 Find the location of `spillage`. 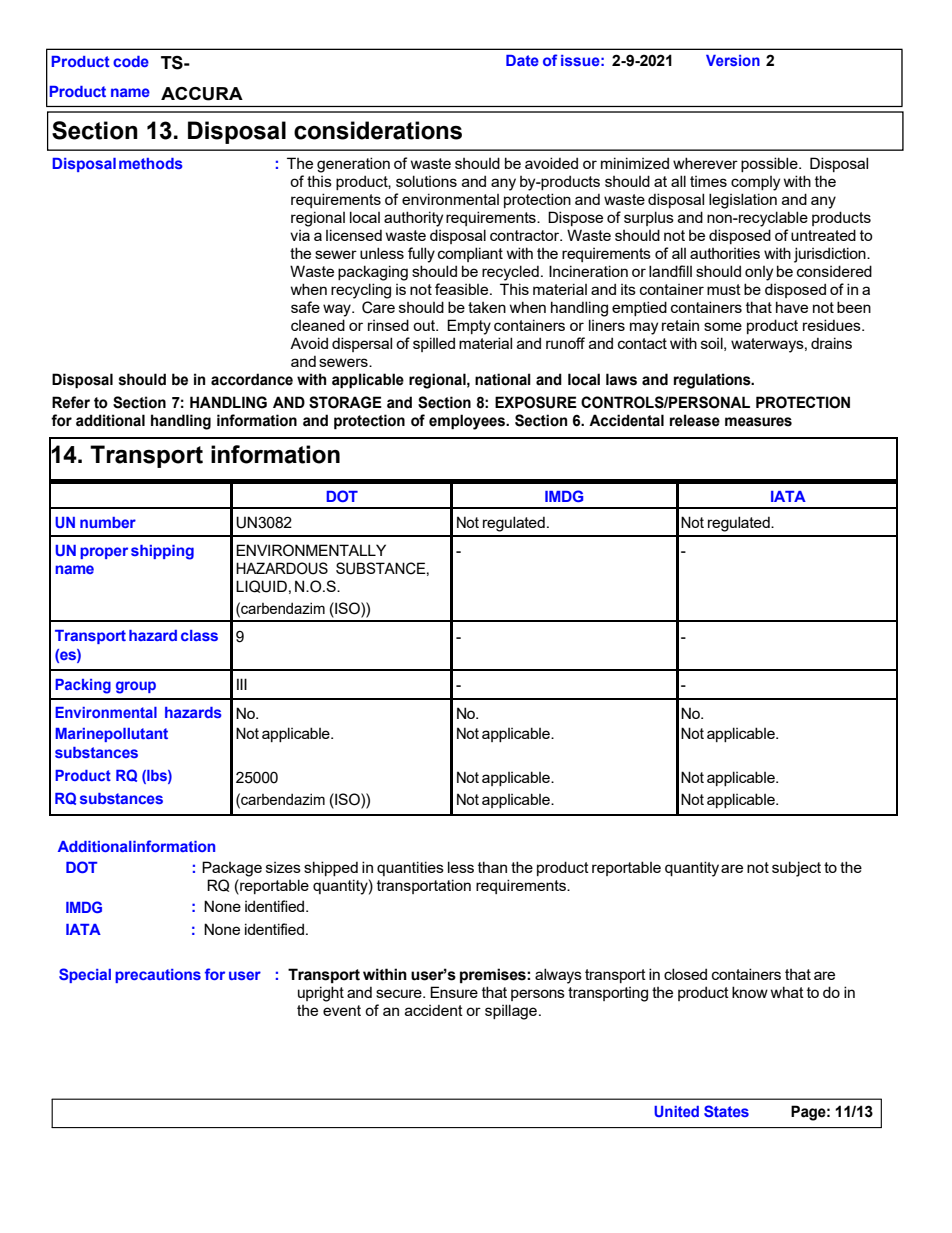

spillage is located at coordinates (511, 1012).
